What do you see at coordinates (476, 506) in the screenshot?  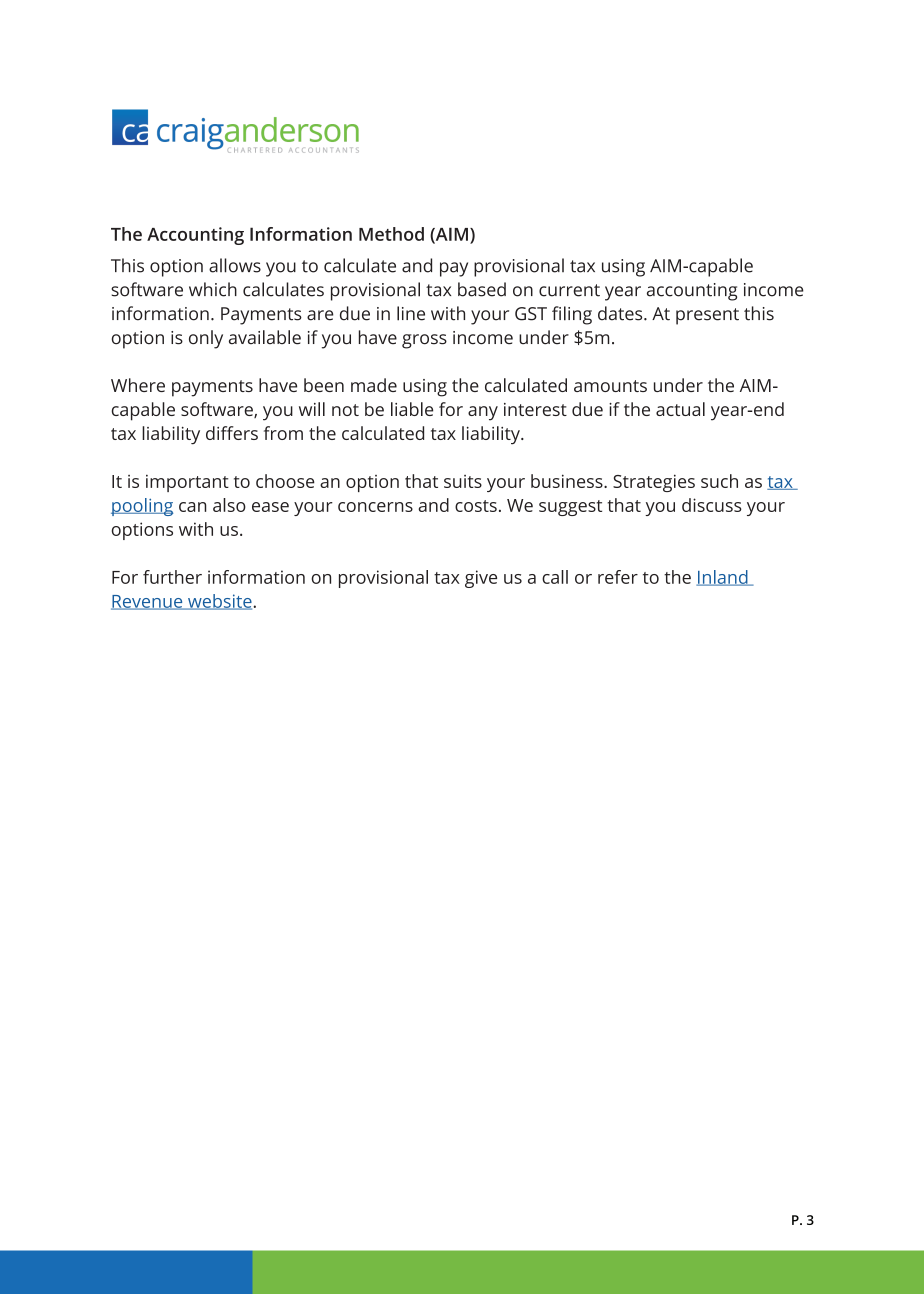 I see `costs` at bounding box center [476, 506].
